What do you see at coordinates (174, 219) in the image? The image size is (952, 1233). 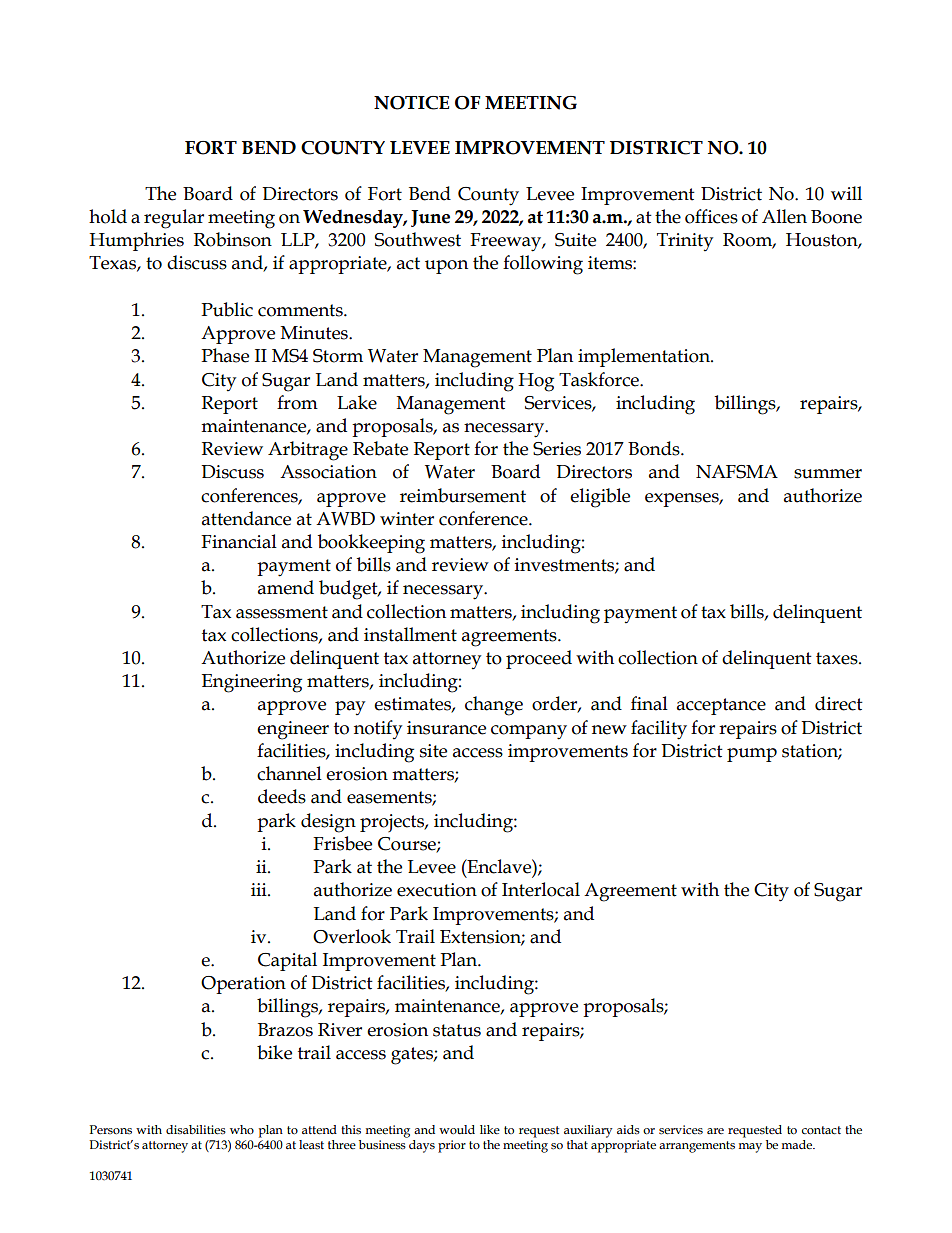 I see `regular` at bounding box center [174, 219].
